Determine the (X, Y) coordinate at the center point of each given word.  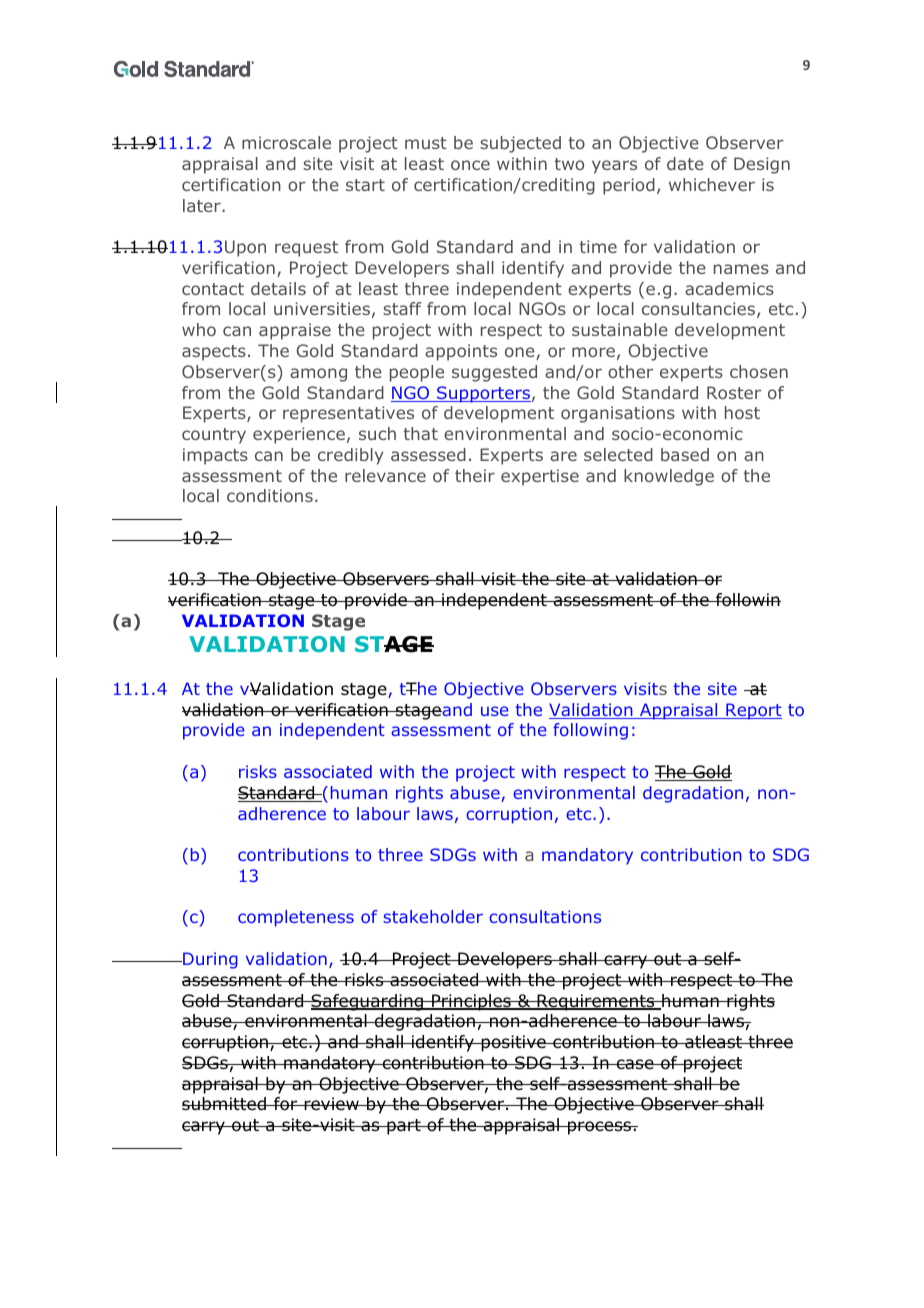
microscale (286, 142)
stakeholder (433, 916)
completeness (296, 918)
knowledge (669, 477)
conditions (270, 495)
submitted (225, 1104)
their (475, 475)
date (685, 163)
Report (753, 711)
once (470, 165)
